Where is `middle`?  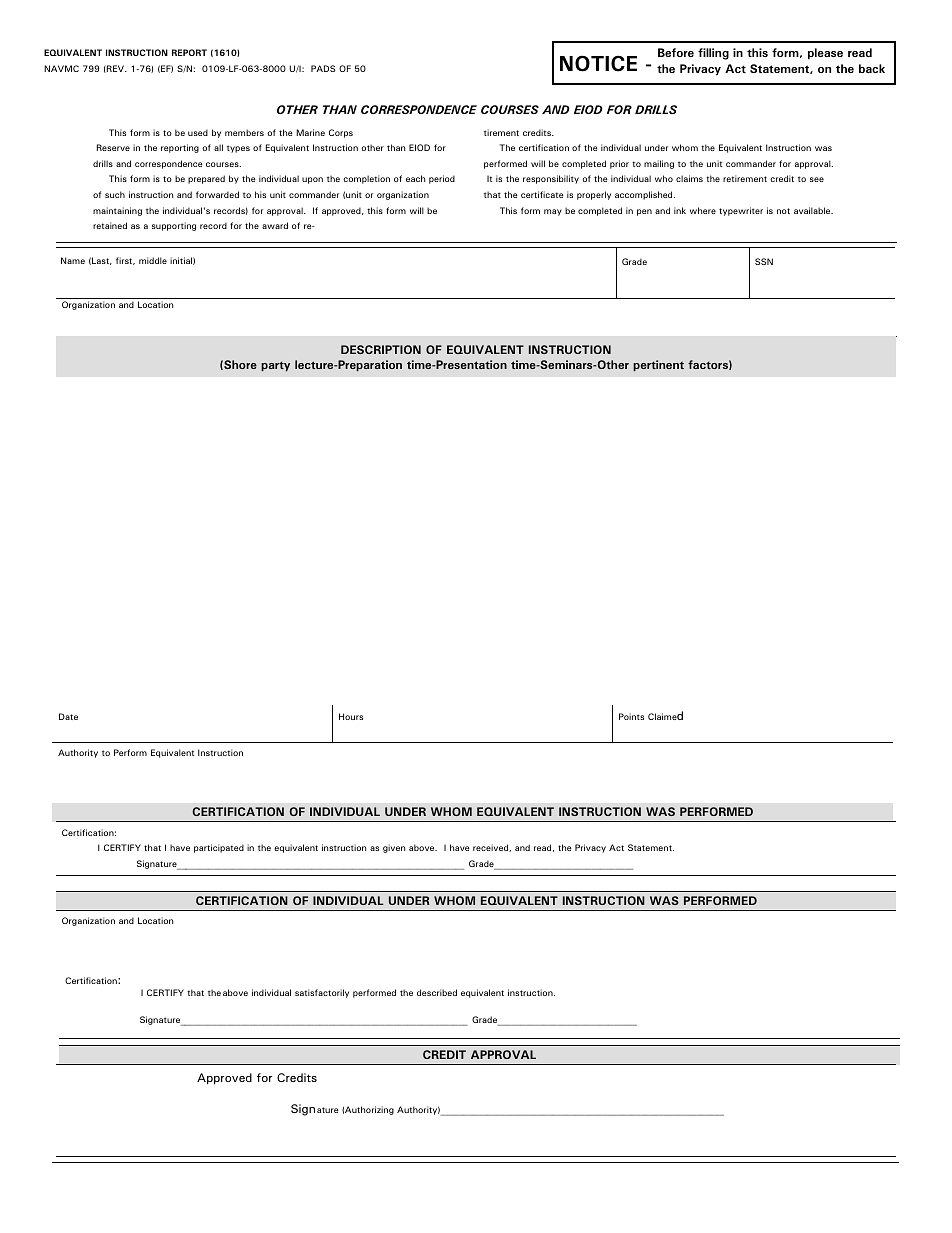
middle is located at coordinates (153, 260).
